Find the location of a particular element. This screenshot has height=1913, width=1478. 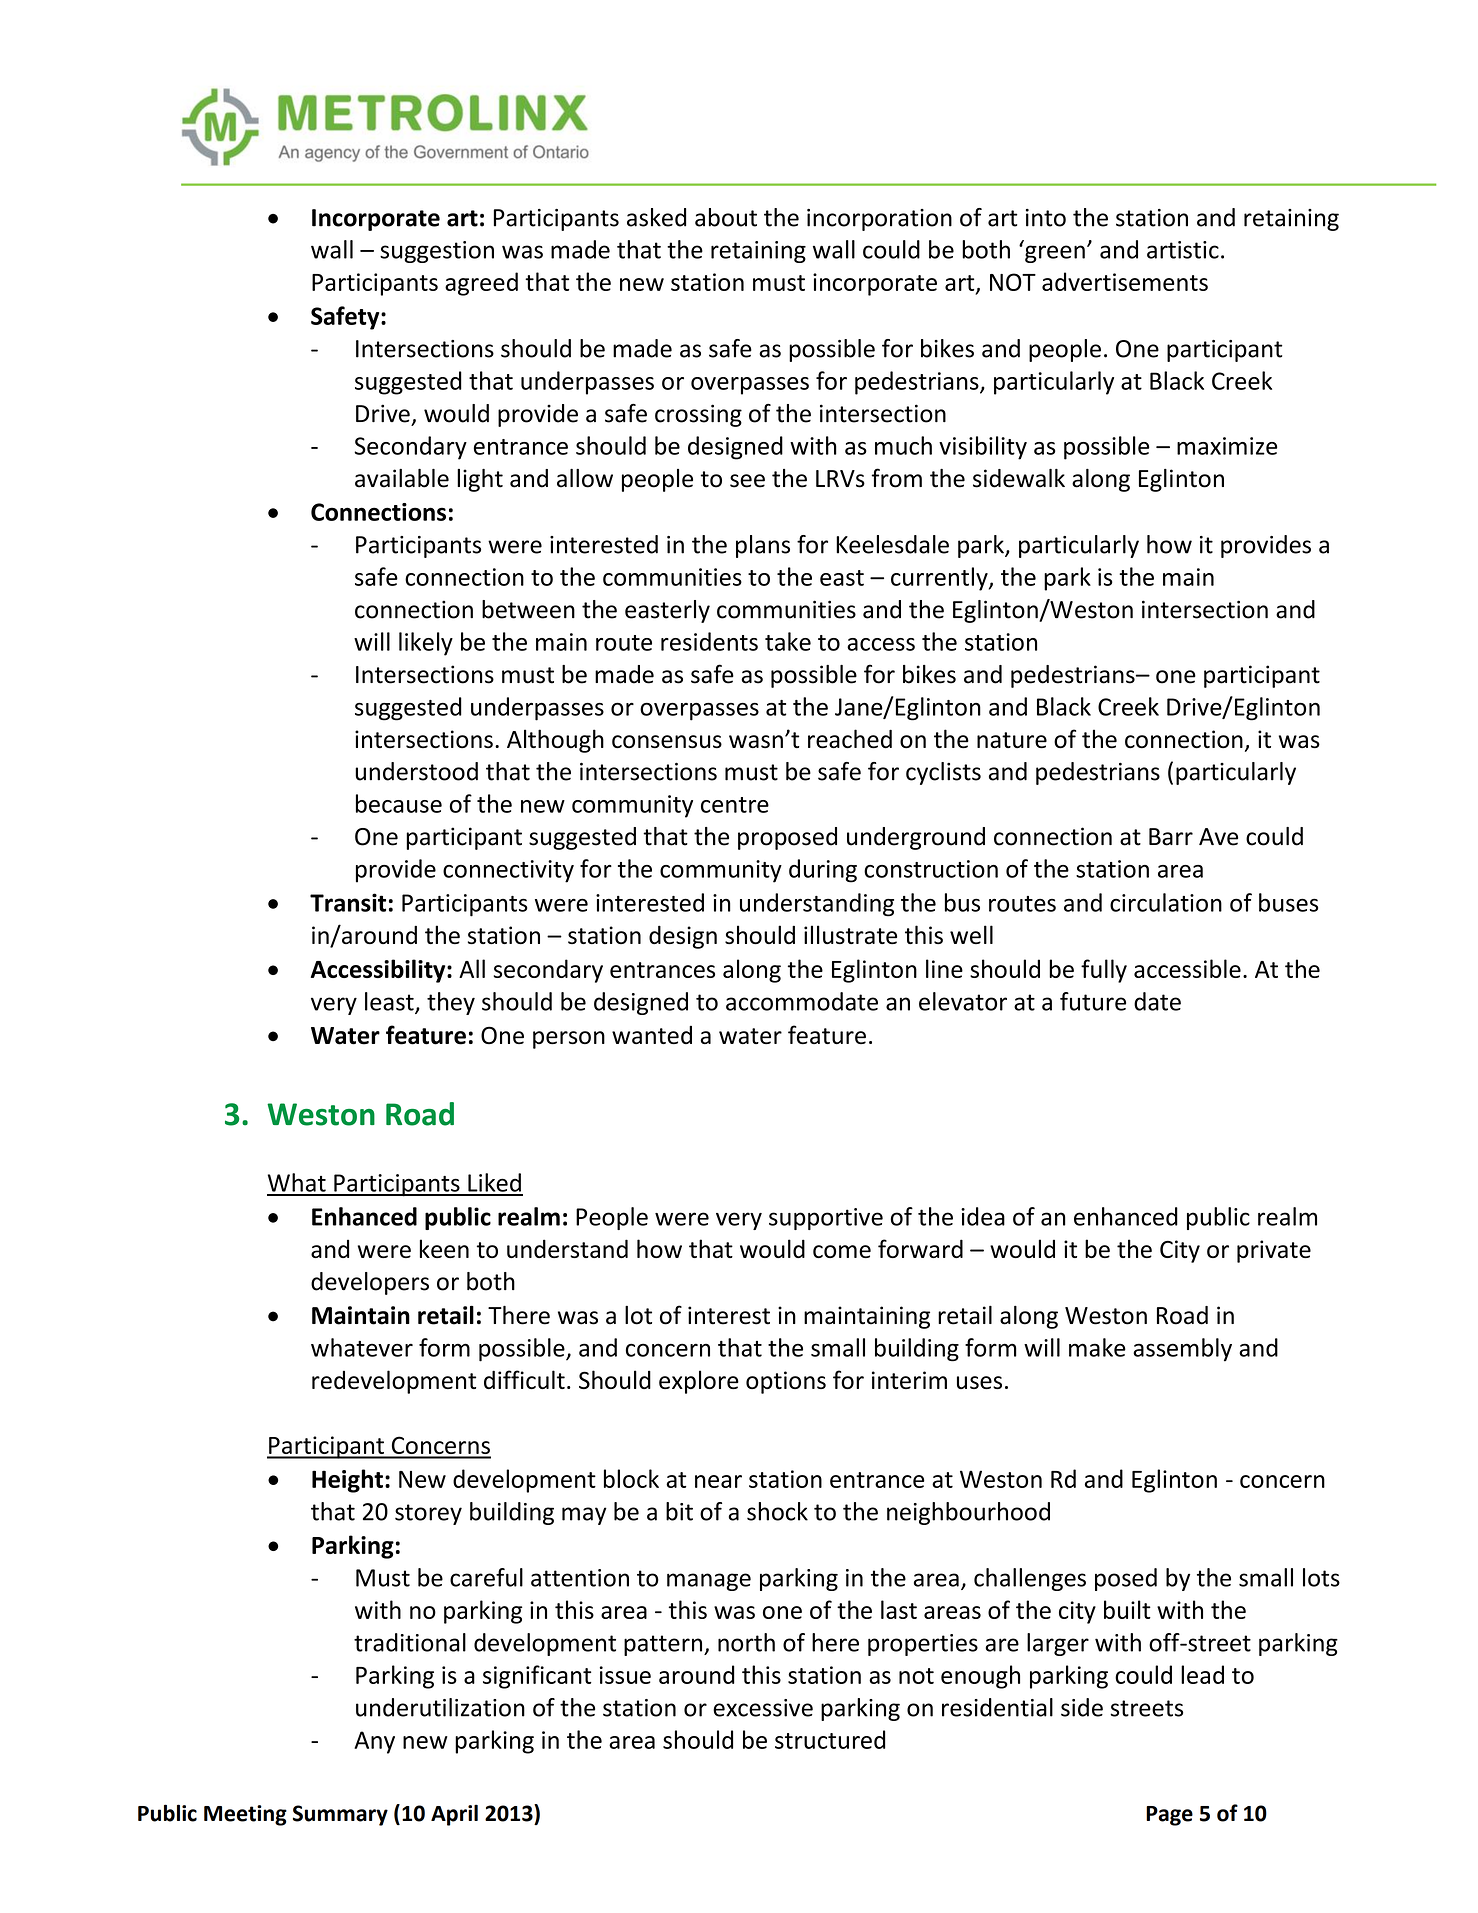

assembly is located at coordinates (1182, 1350).
